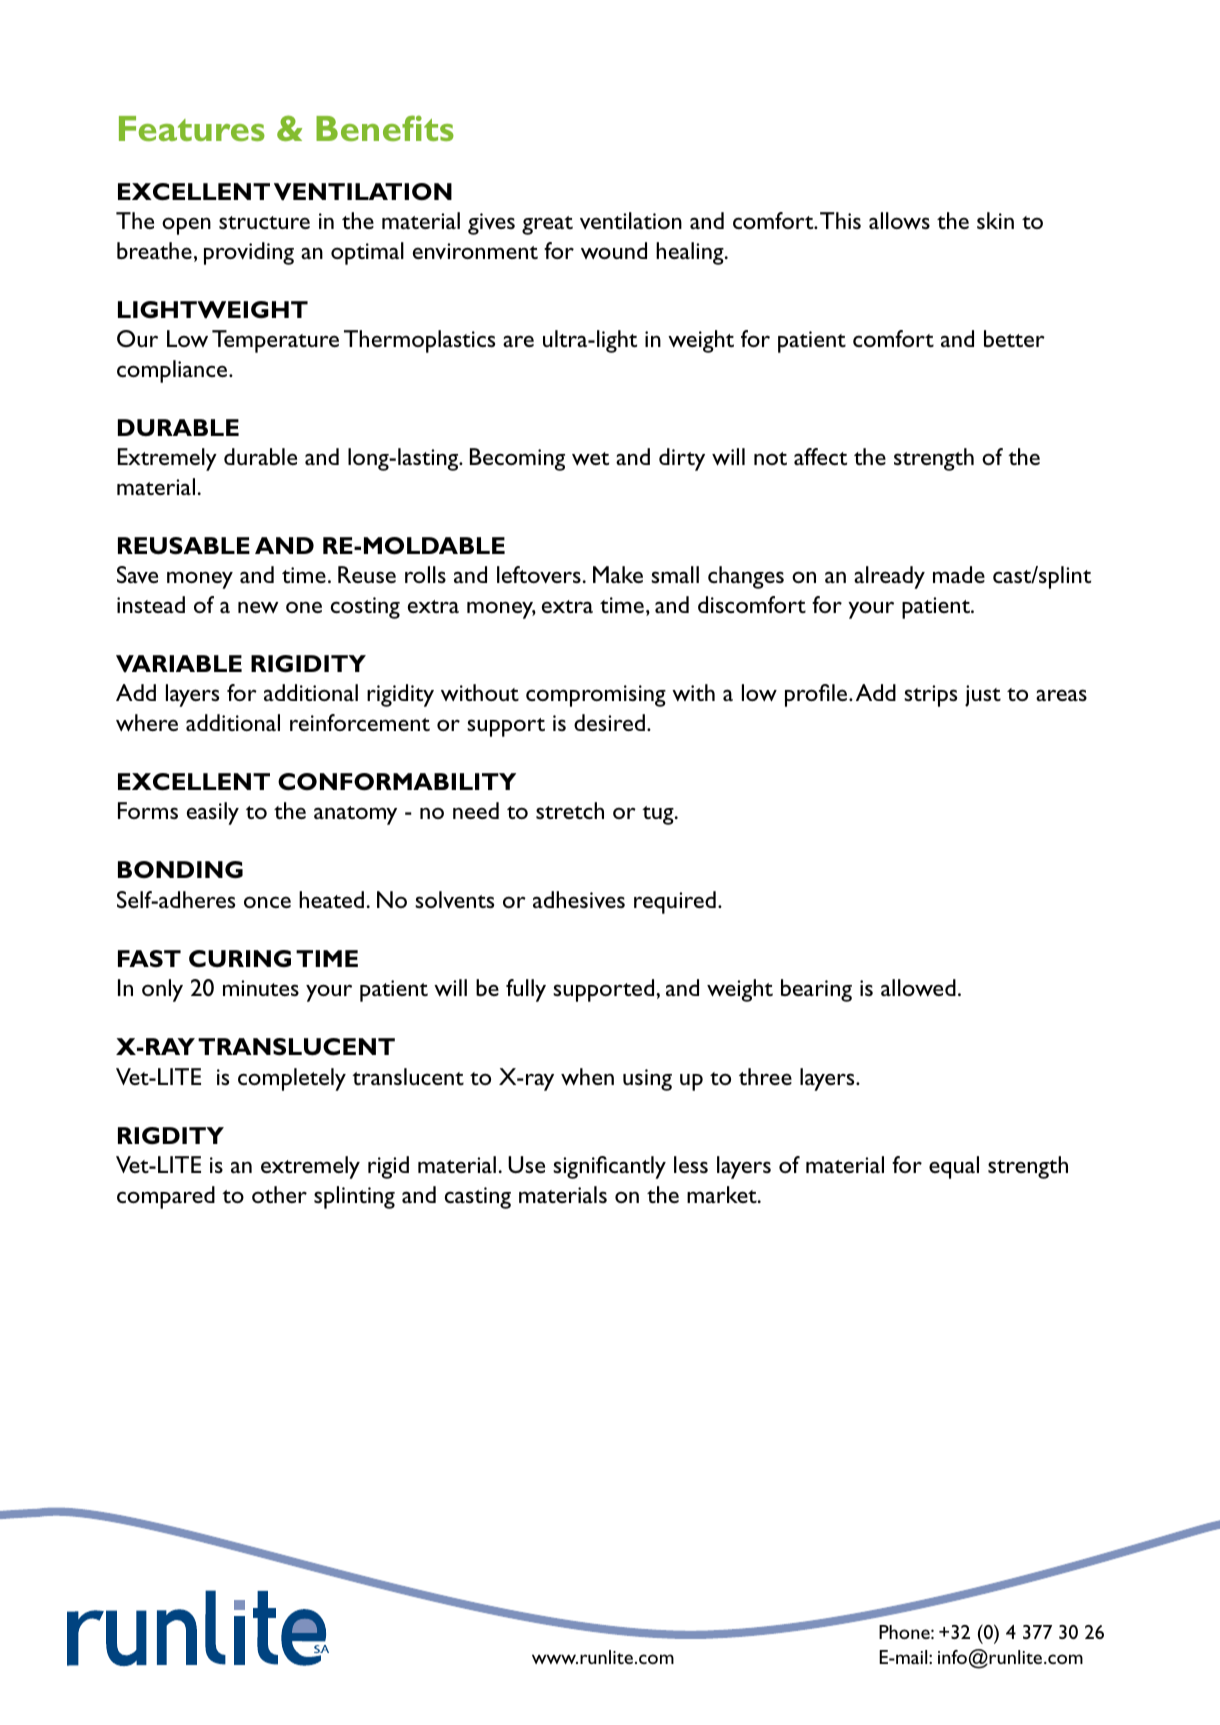 This page has width=1220, height=1725. Describe the element at coordinates (279, 1194) in the page. I see `other` at that location.
